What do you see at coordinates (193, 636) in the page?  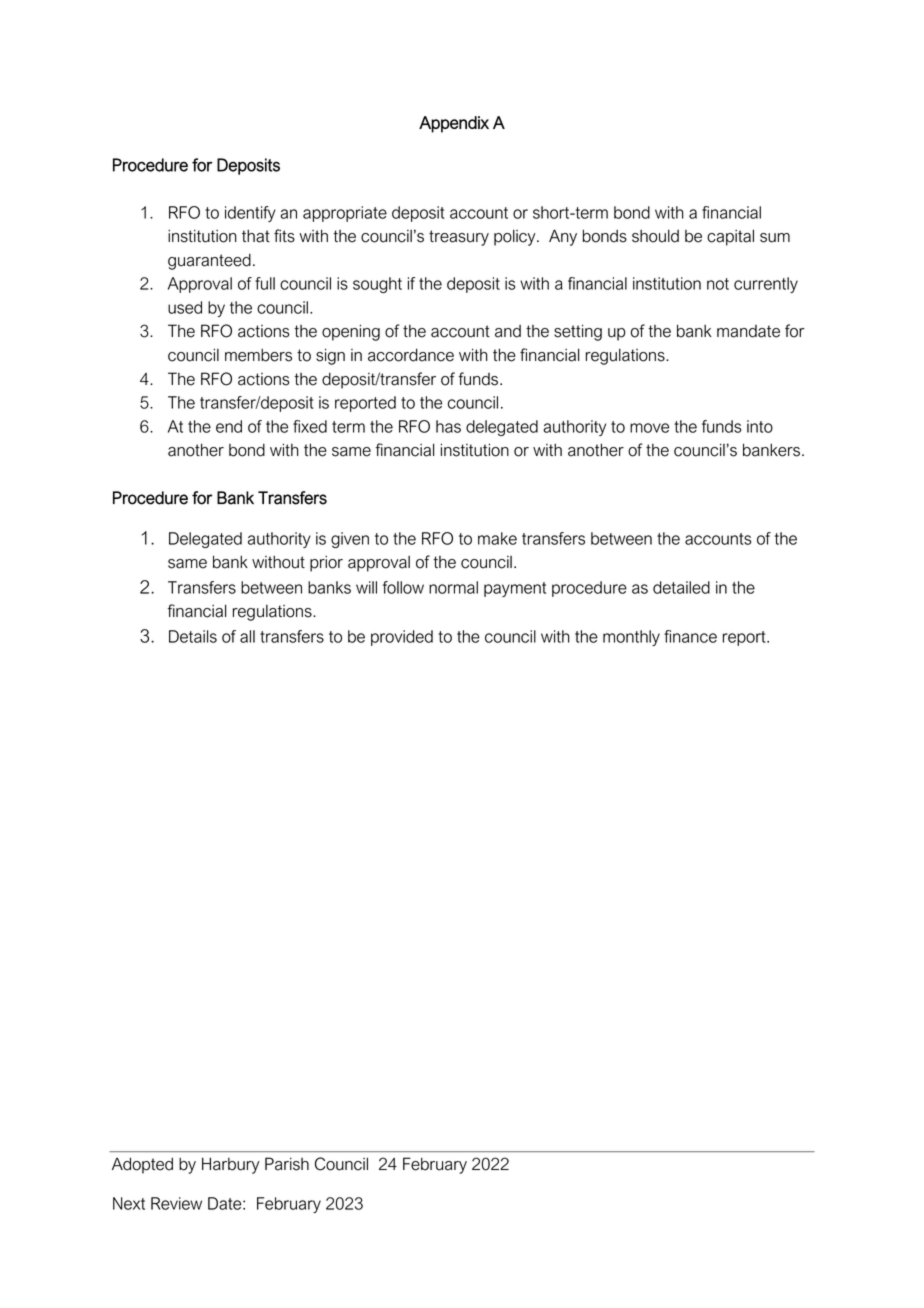 I see `Details` at bounding box center [193, 636].
